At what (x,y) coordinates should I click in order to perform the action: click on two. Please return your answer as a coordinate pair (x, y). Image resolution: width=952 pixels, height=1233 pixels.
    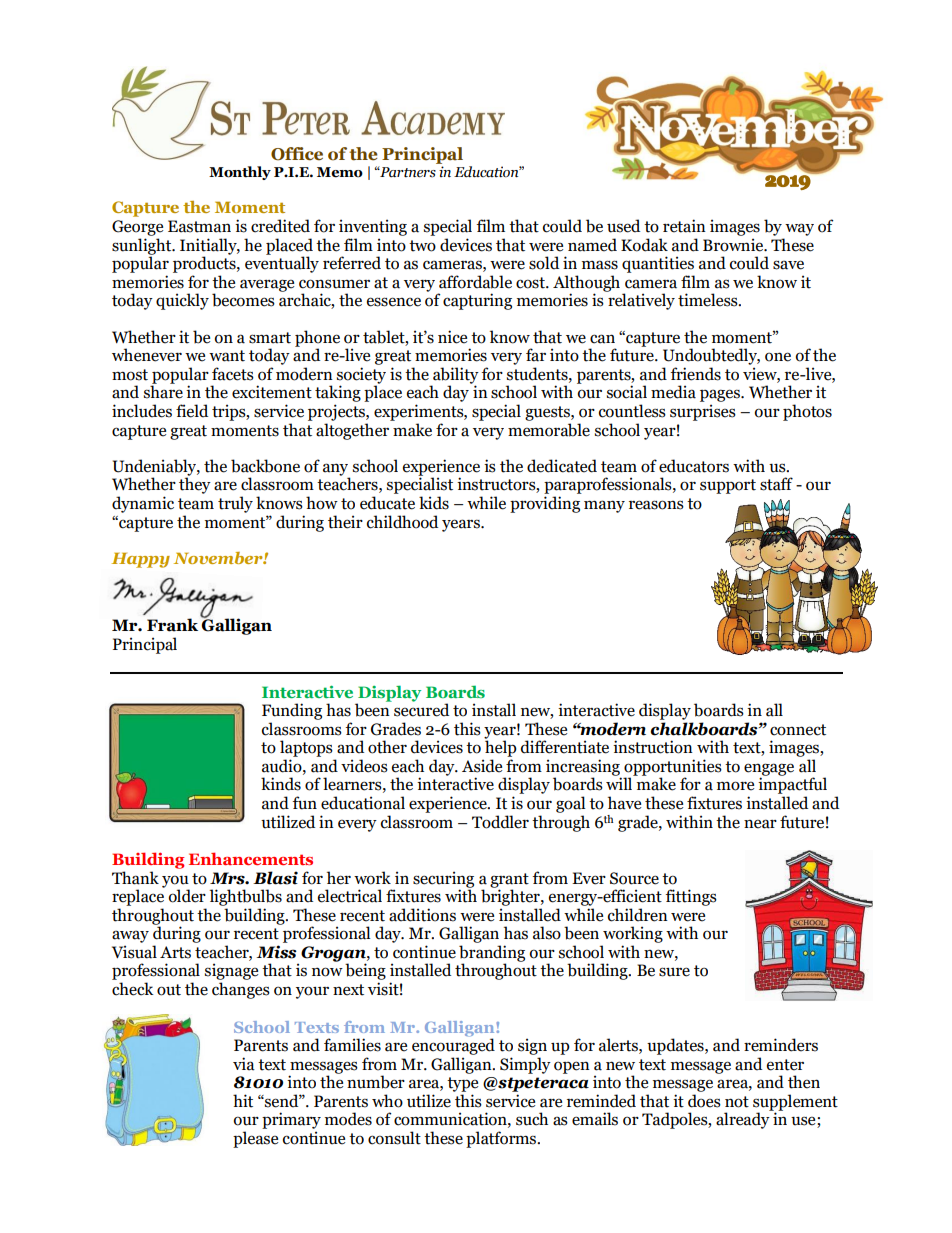
    Looking at the image, I should click on (422, 246).
